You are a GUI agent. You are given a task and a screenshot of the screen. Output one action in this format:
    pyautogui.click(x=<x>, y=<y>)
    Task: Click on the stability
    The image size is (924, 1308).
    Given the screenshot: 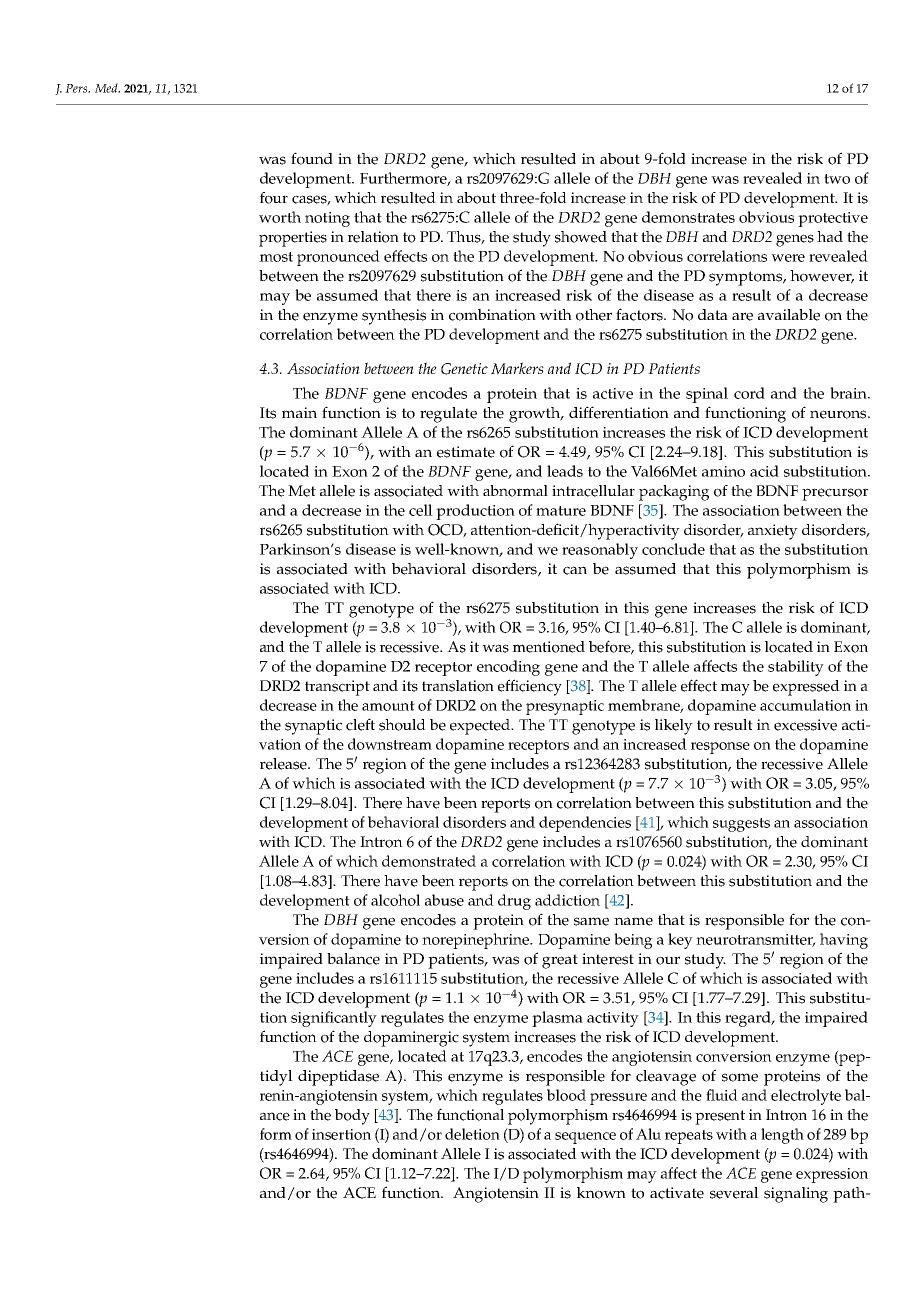 What is the action you would take?
    pyautogui.click(x=796, y=668)
